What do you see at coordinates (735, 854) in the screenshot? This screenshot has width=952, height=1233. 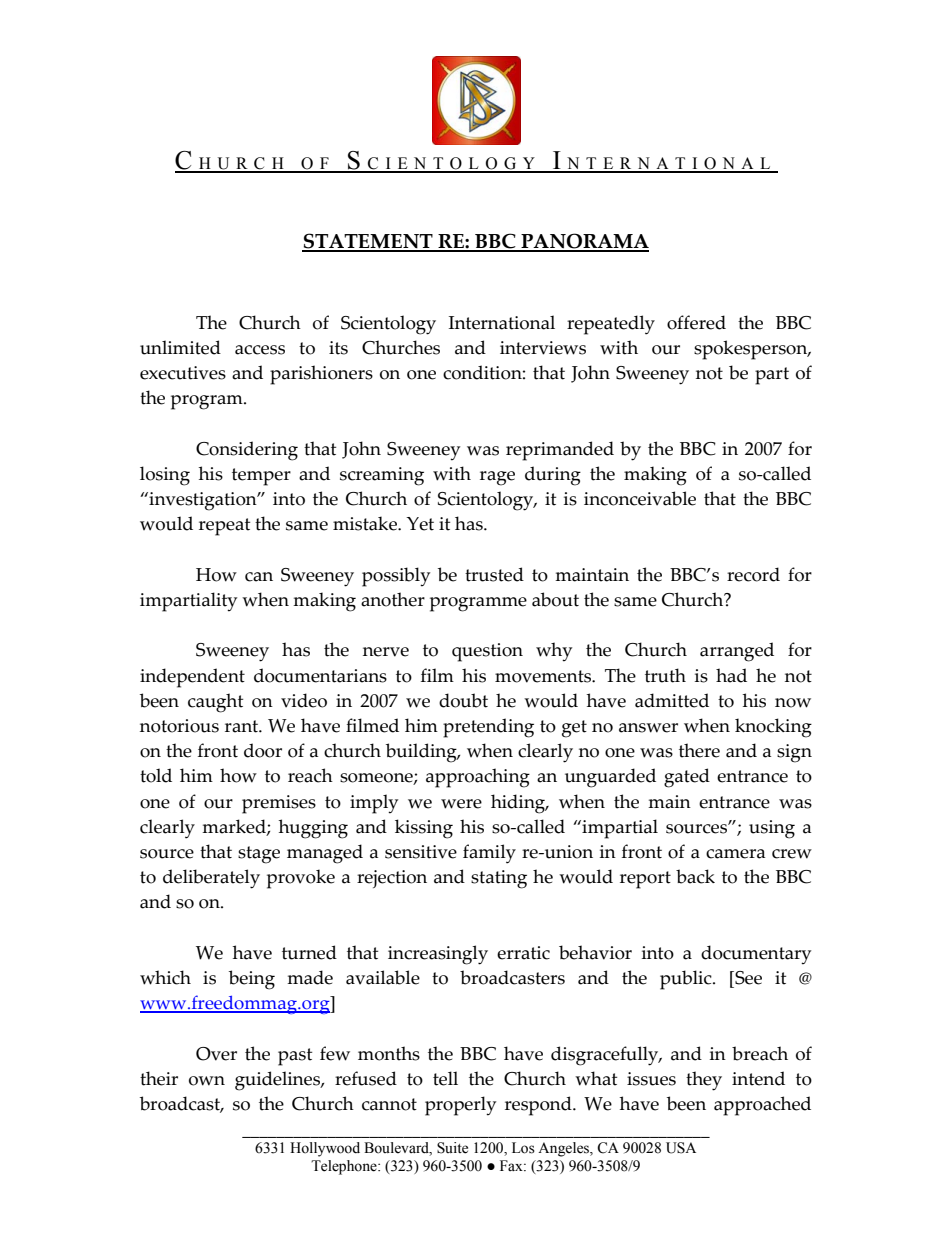 I see `camera` at bounding box center [735, 854].
